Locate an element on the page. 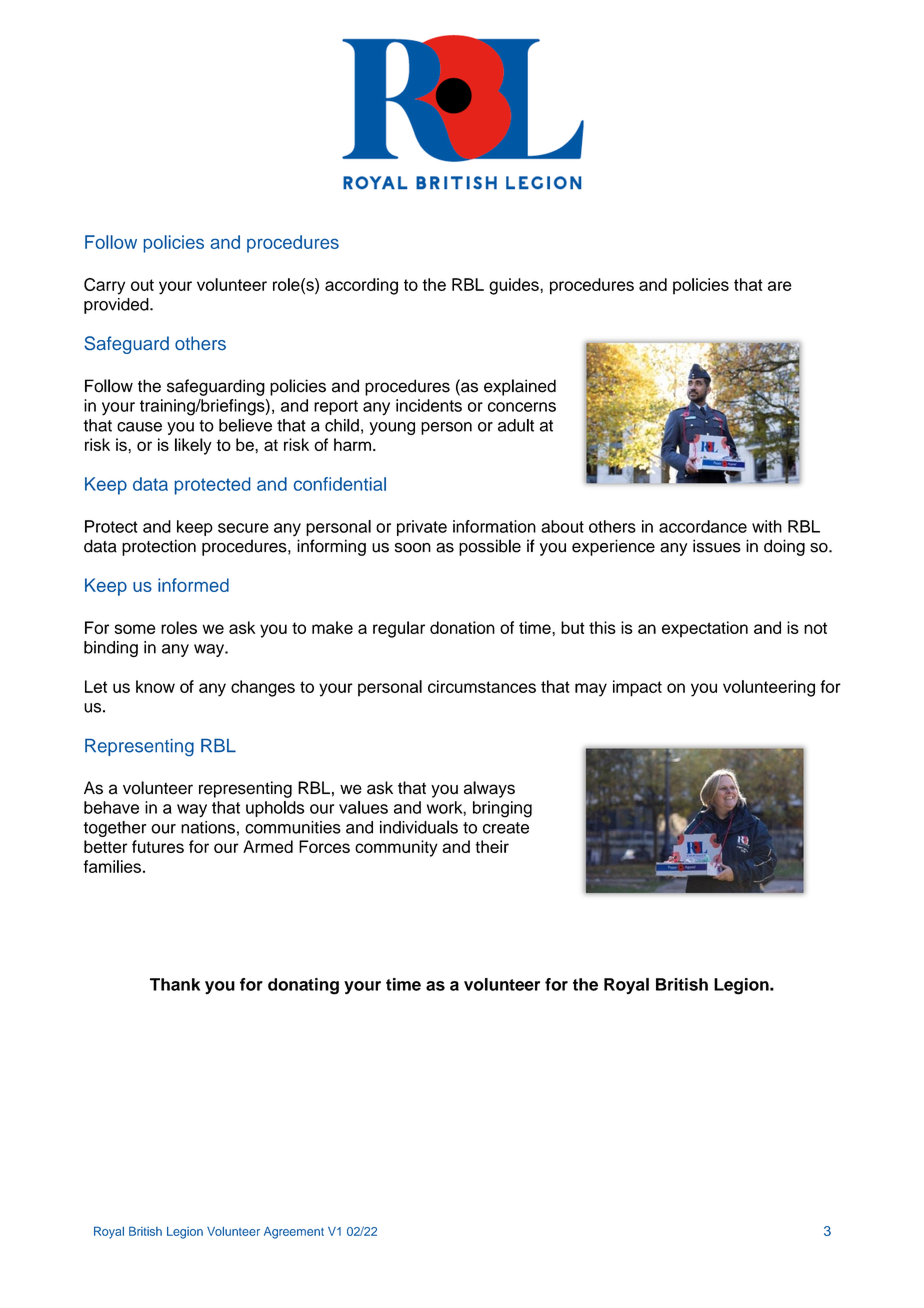 This document has height=1308, width=924. always is located at coordinates (489, 789).
